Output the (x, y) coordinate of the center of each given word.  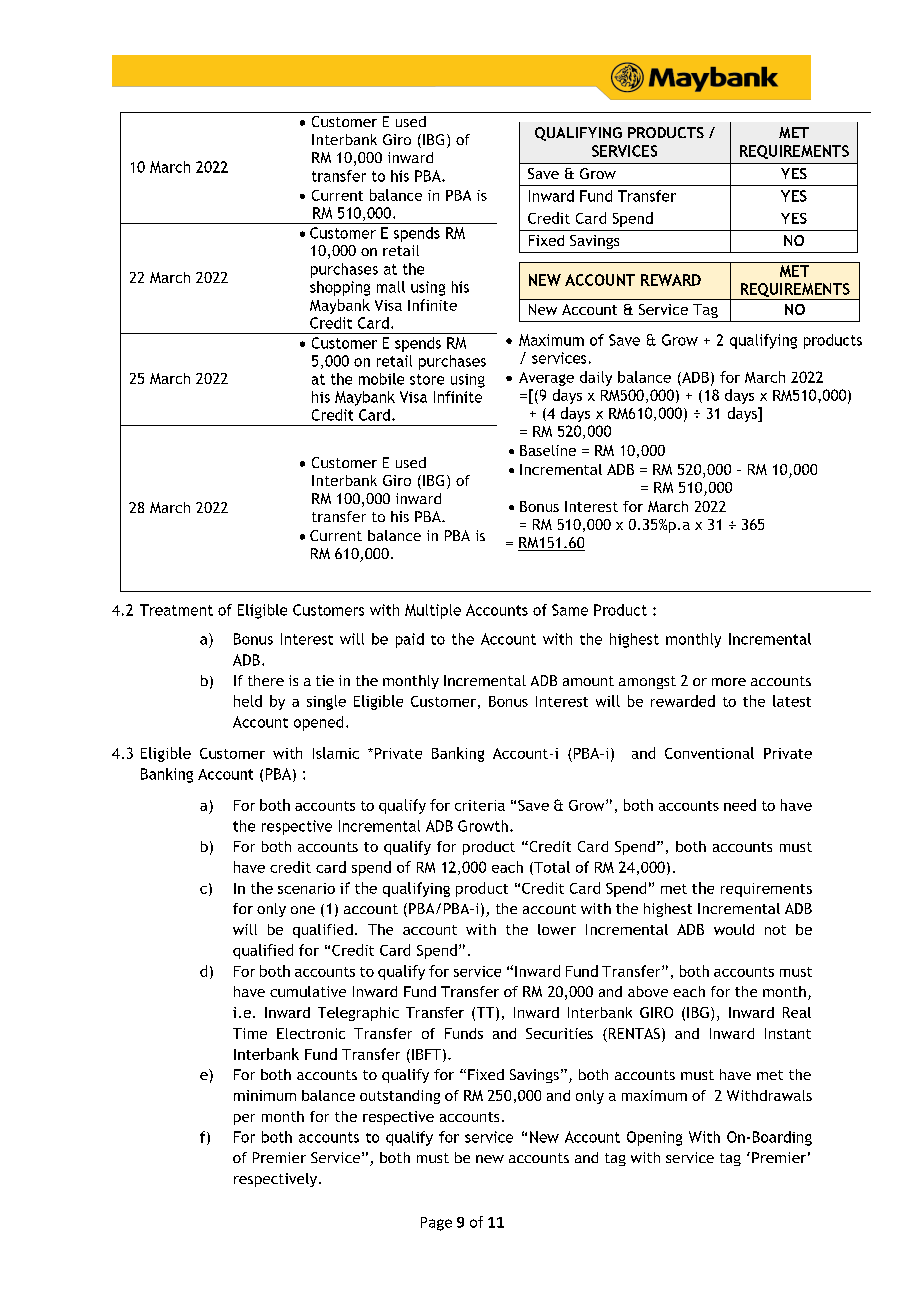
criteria (480, 805)
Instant (788, 1033)
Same (570, 610)
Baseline (548, 450)
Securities (559, 1033)
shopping (340, 288)
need (740, 805)
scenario (306, 888)
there (266, 680)
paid (410, 640)
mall (391, 287)
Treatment (176, 610)
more (729, 682)
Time (250, 1033)
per (244, 1119)
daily (596, 378)
